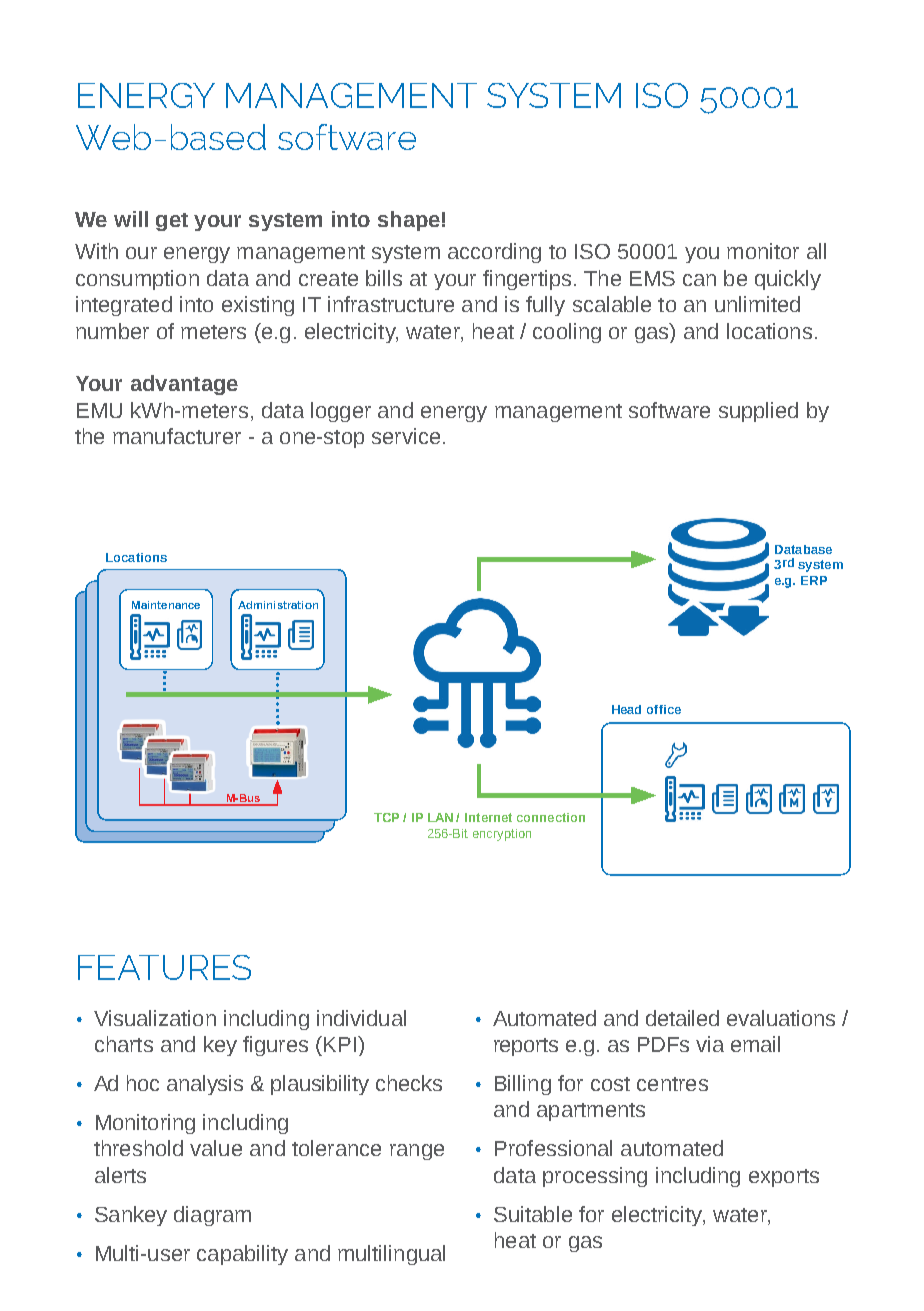 The width and height of the document is (924, 1311). I want to click on manufacturer, so click(177, 436).
